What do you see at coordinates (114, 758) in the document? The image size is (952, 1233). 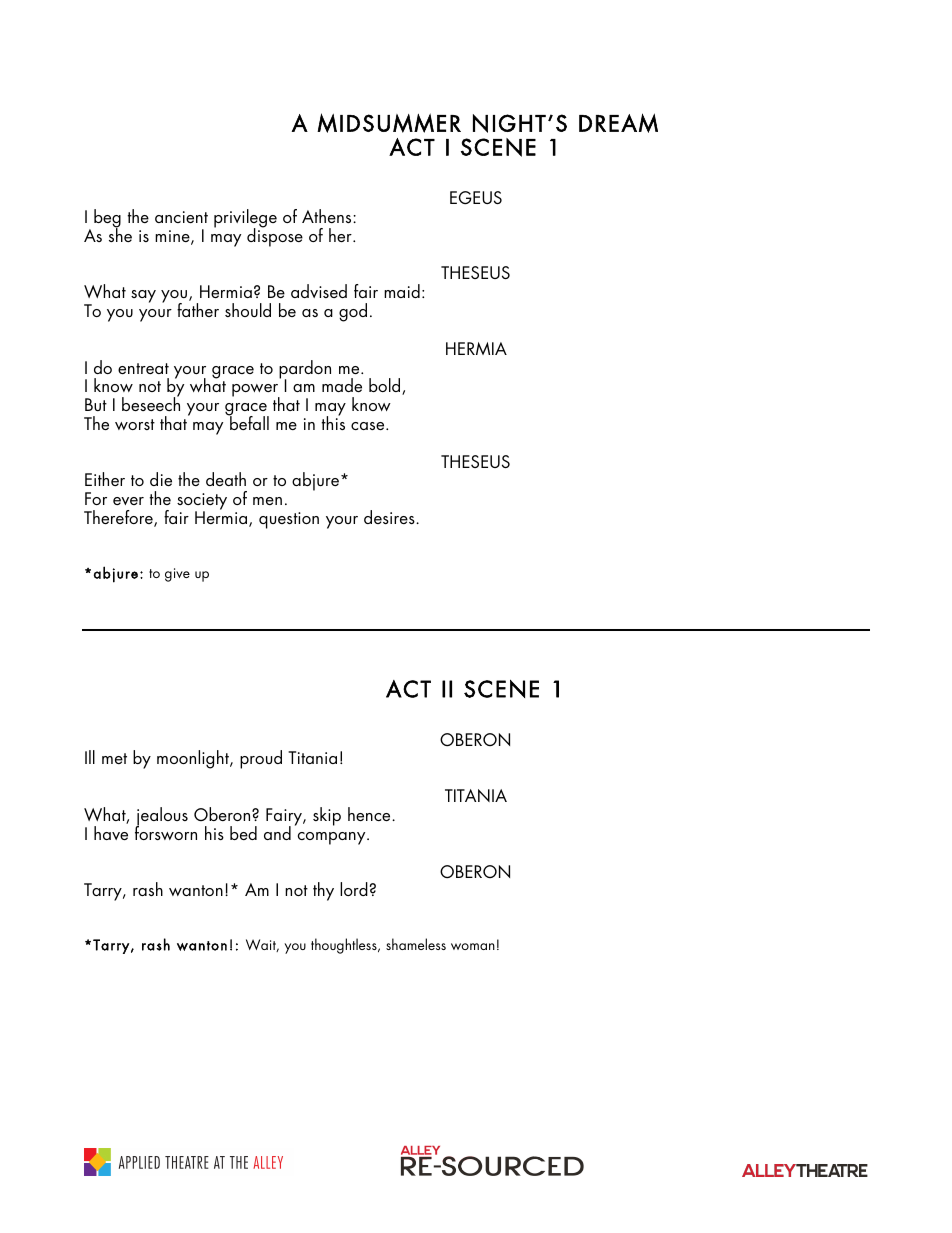 I see `met` at bounding box center [114, 758].
